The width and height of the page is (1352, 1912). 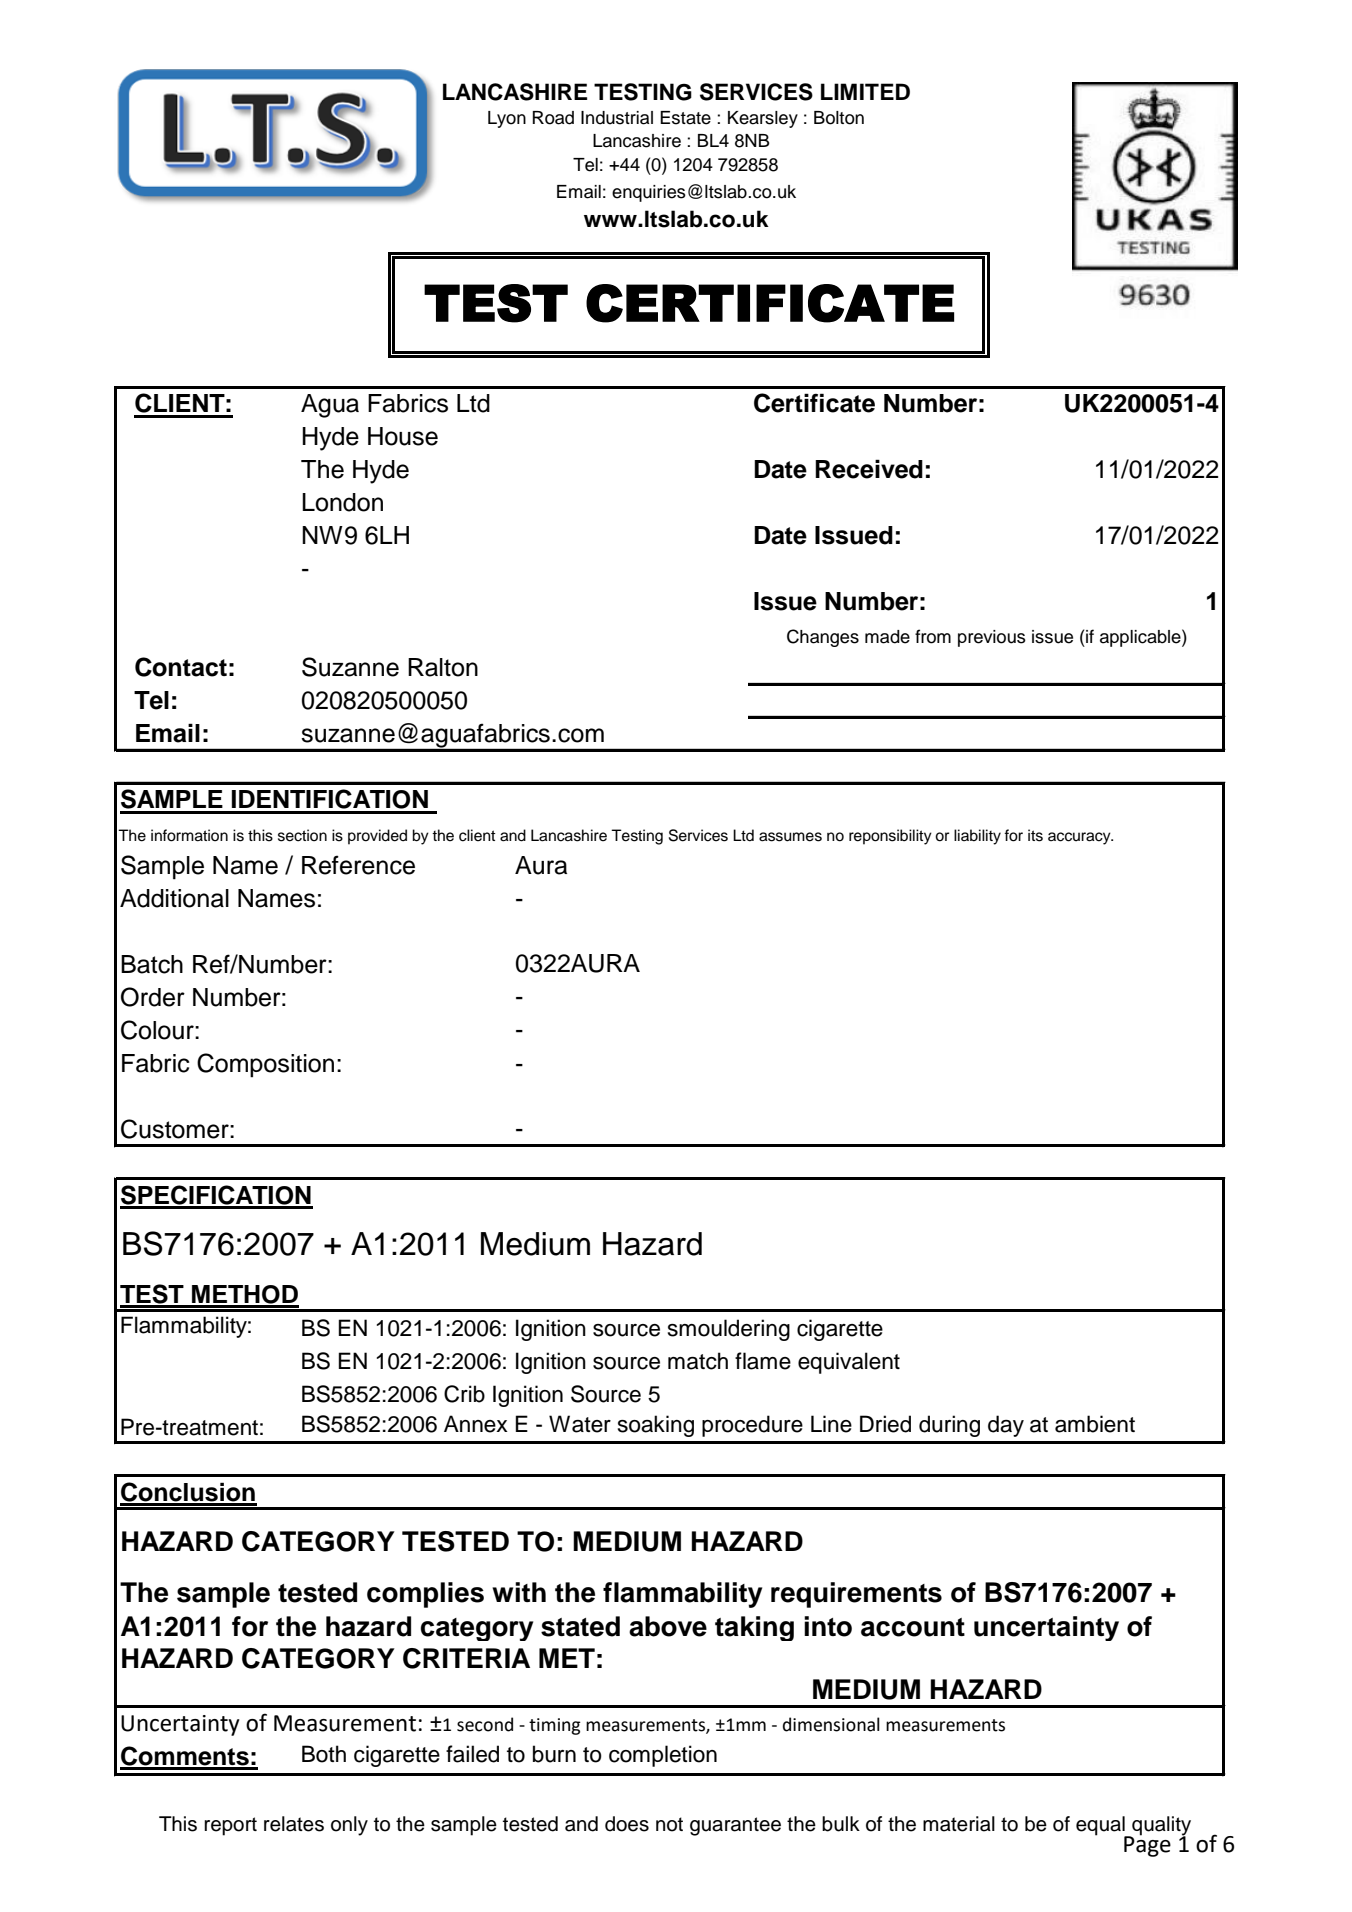 What do you see at coordinates (685, 118) in the page?
I see `Estate` at bounding box center [685, 118].
